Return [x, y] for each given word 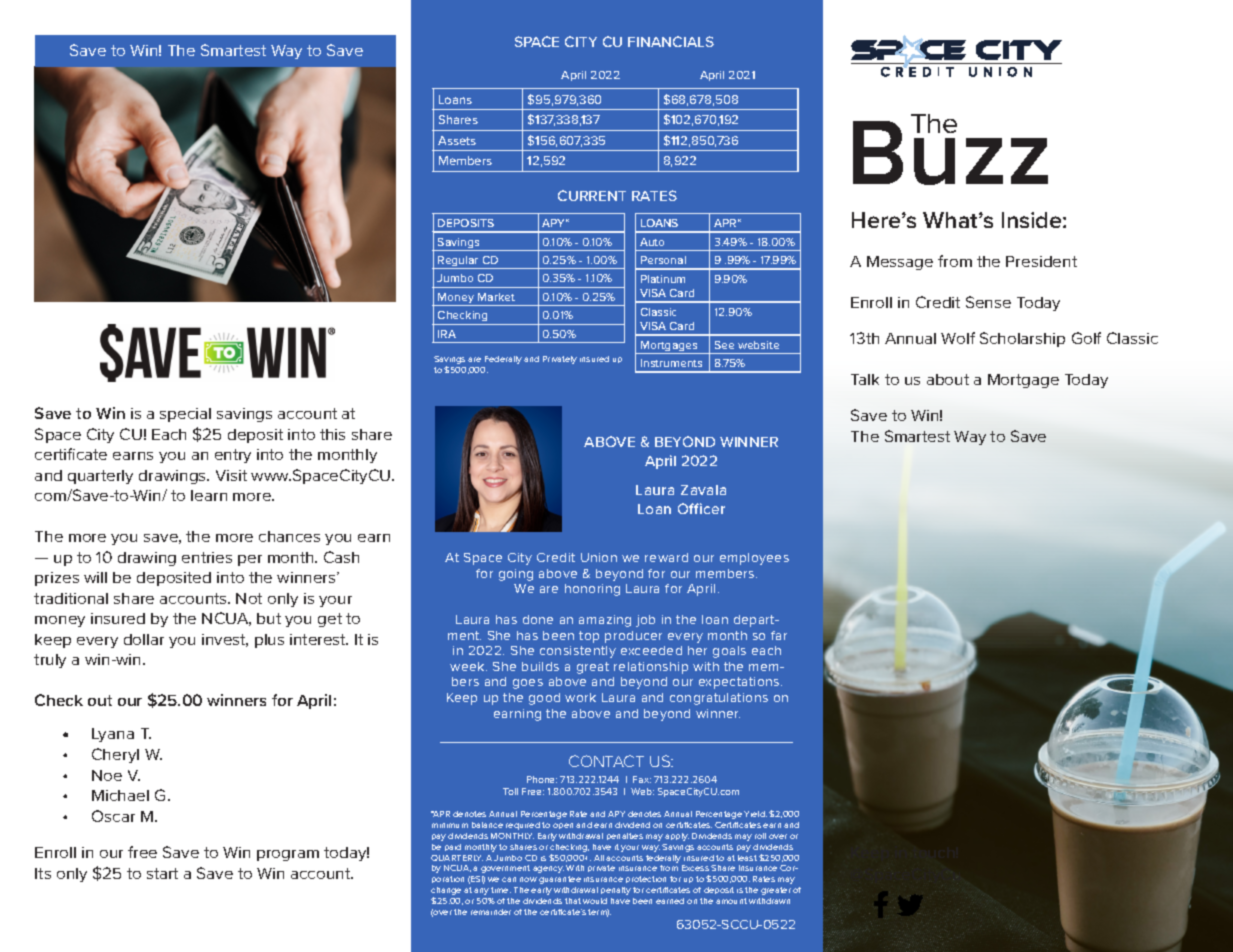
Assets [457, 140]
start [162, 873]
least [747, 858]
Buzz [950, 152]
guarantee [560, 880]
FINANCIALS [671, 41]
